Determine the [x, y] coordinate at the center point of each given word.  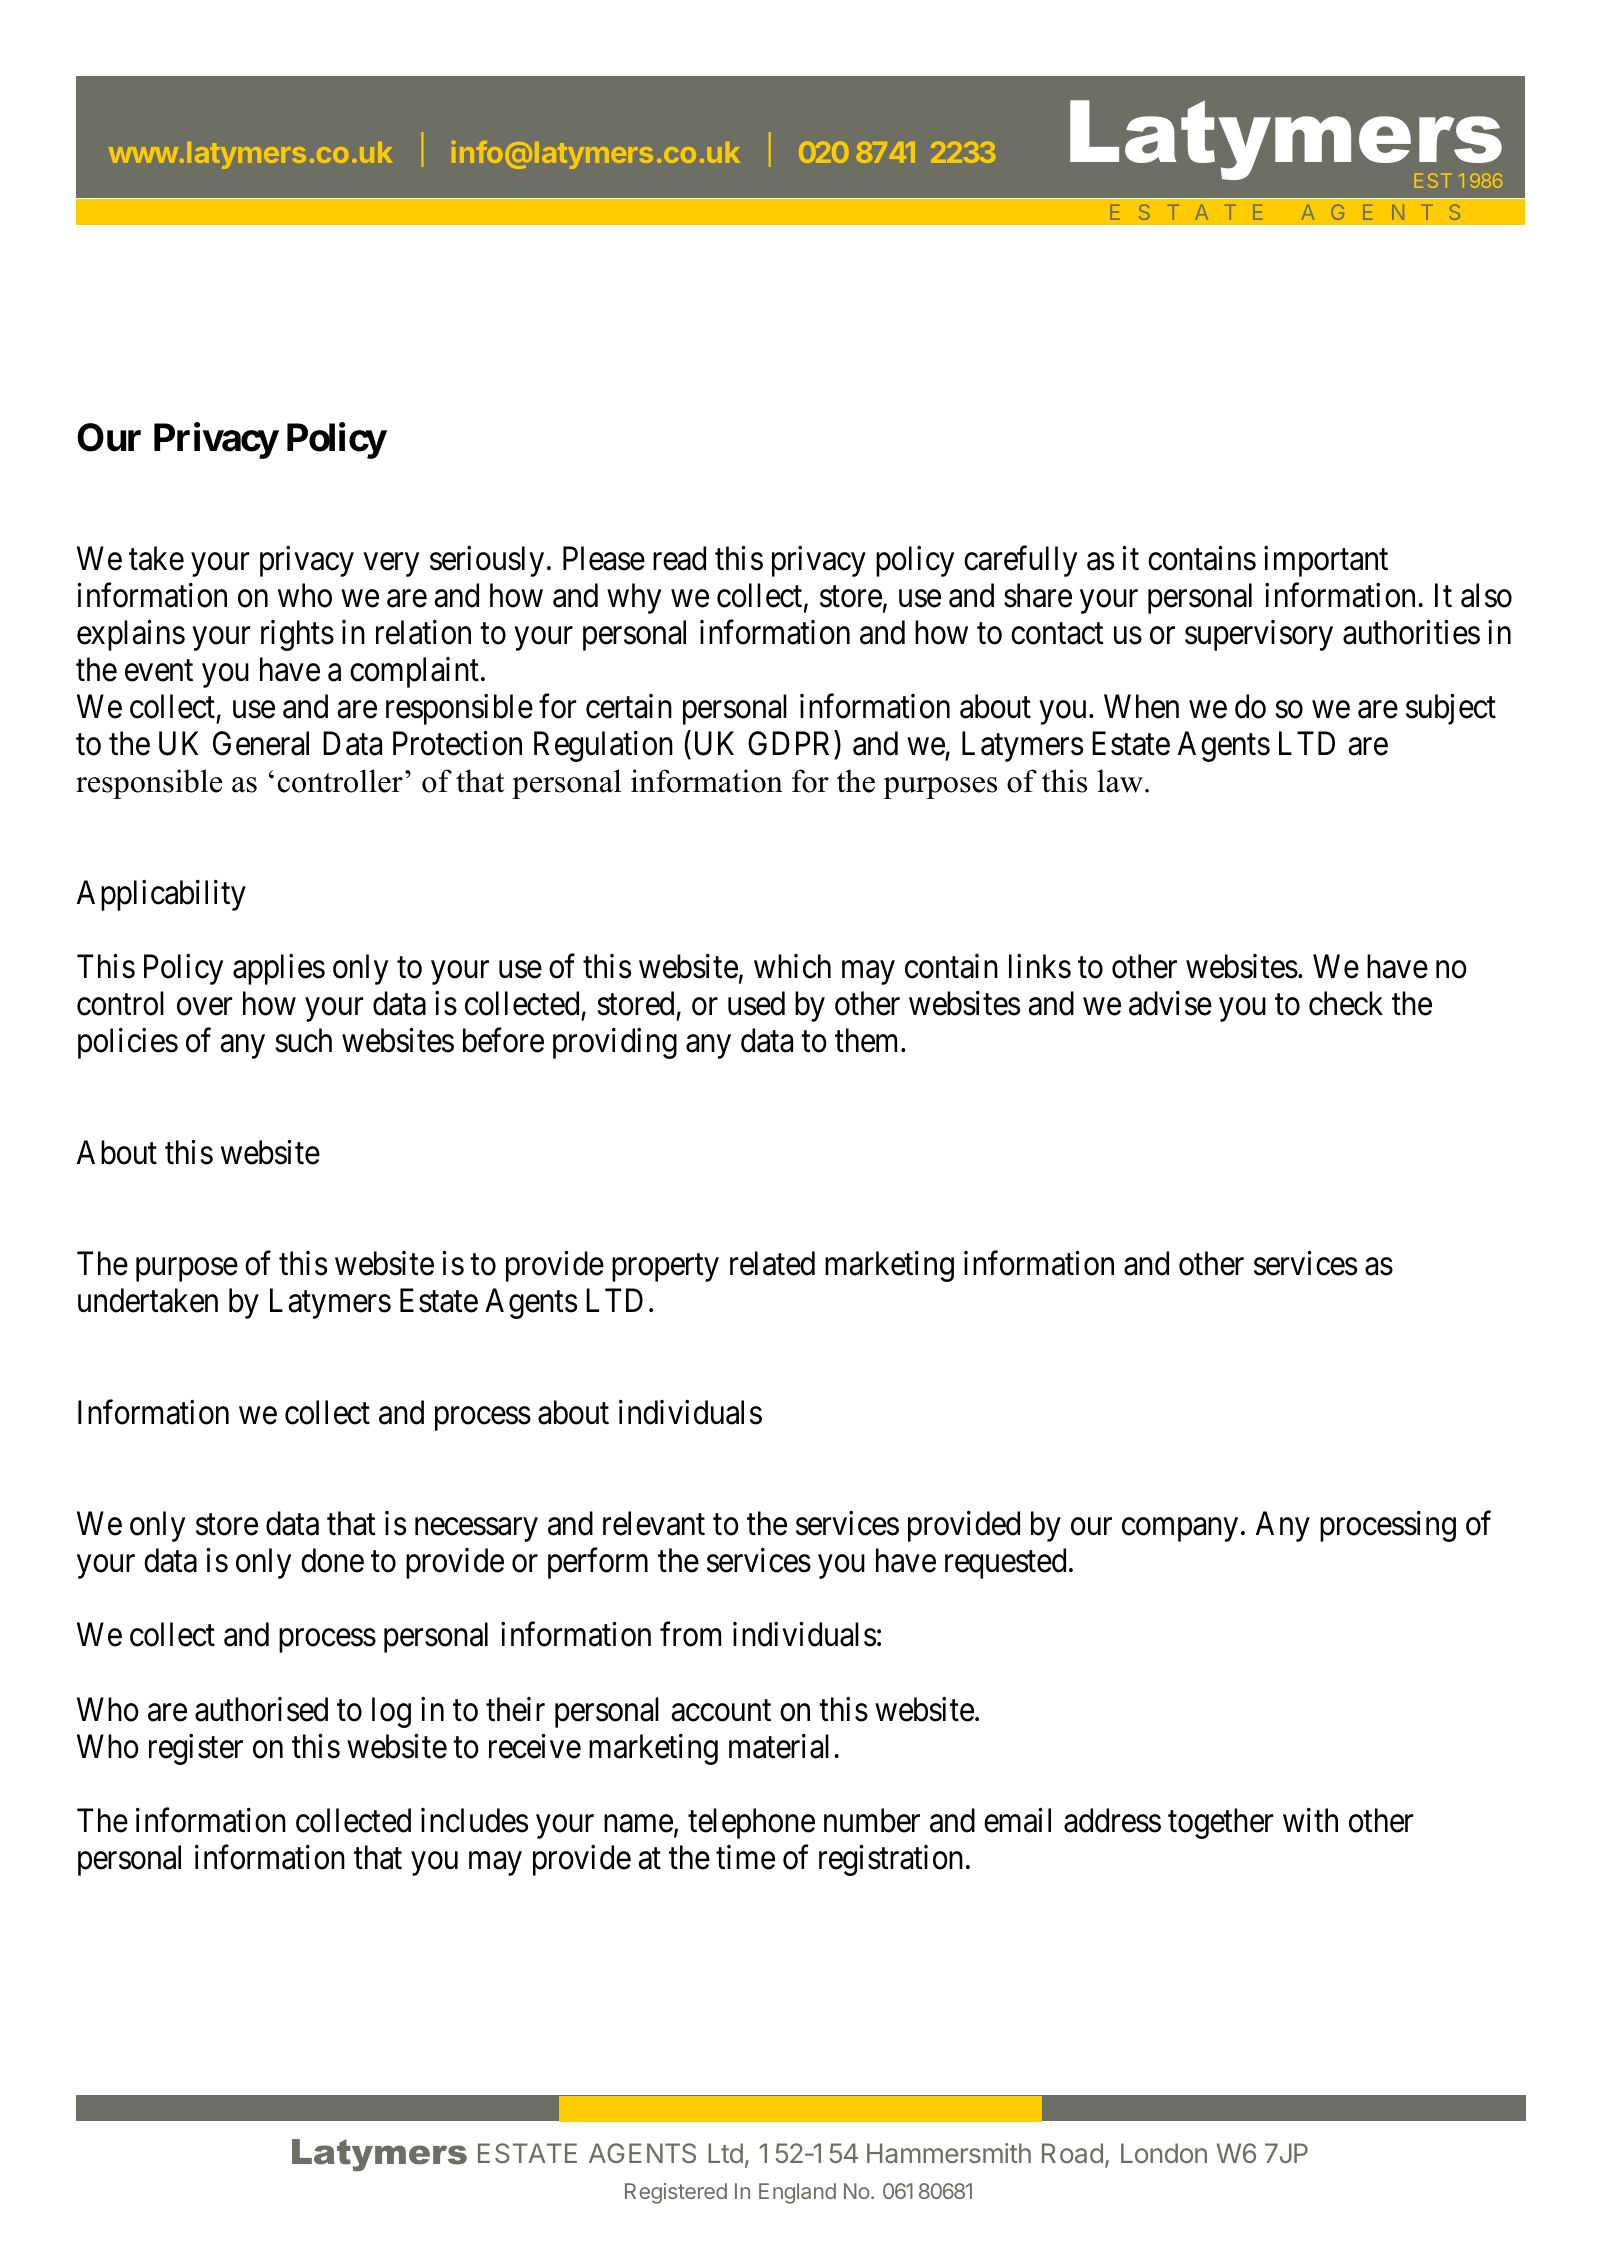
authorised [261, 1709]
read [679, 558]
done [332, 1560]
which [792, 966]
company [1180, 1530]
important [1326, 561]
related [772, 1263]
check [1346, 1003]
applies [279, 969]
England [797, 2193]
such [303, 1040]
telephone [751, 1823]
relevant [654, 1523]
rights [297, 635]
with [1310, 1820]
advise [1170, 1003]
